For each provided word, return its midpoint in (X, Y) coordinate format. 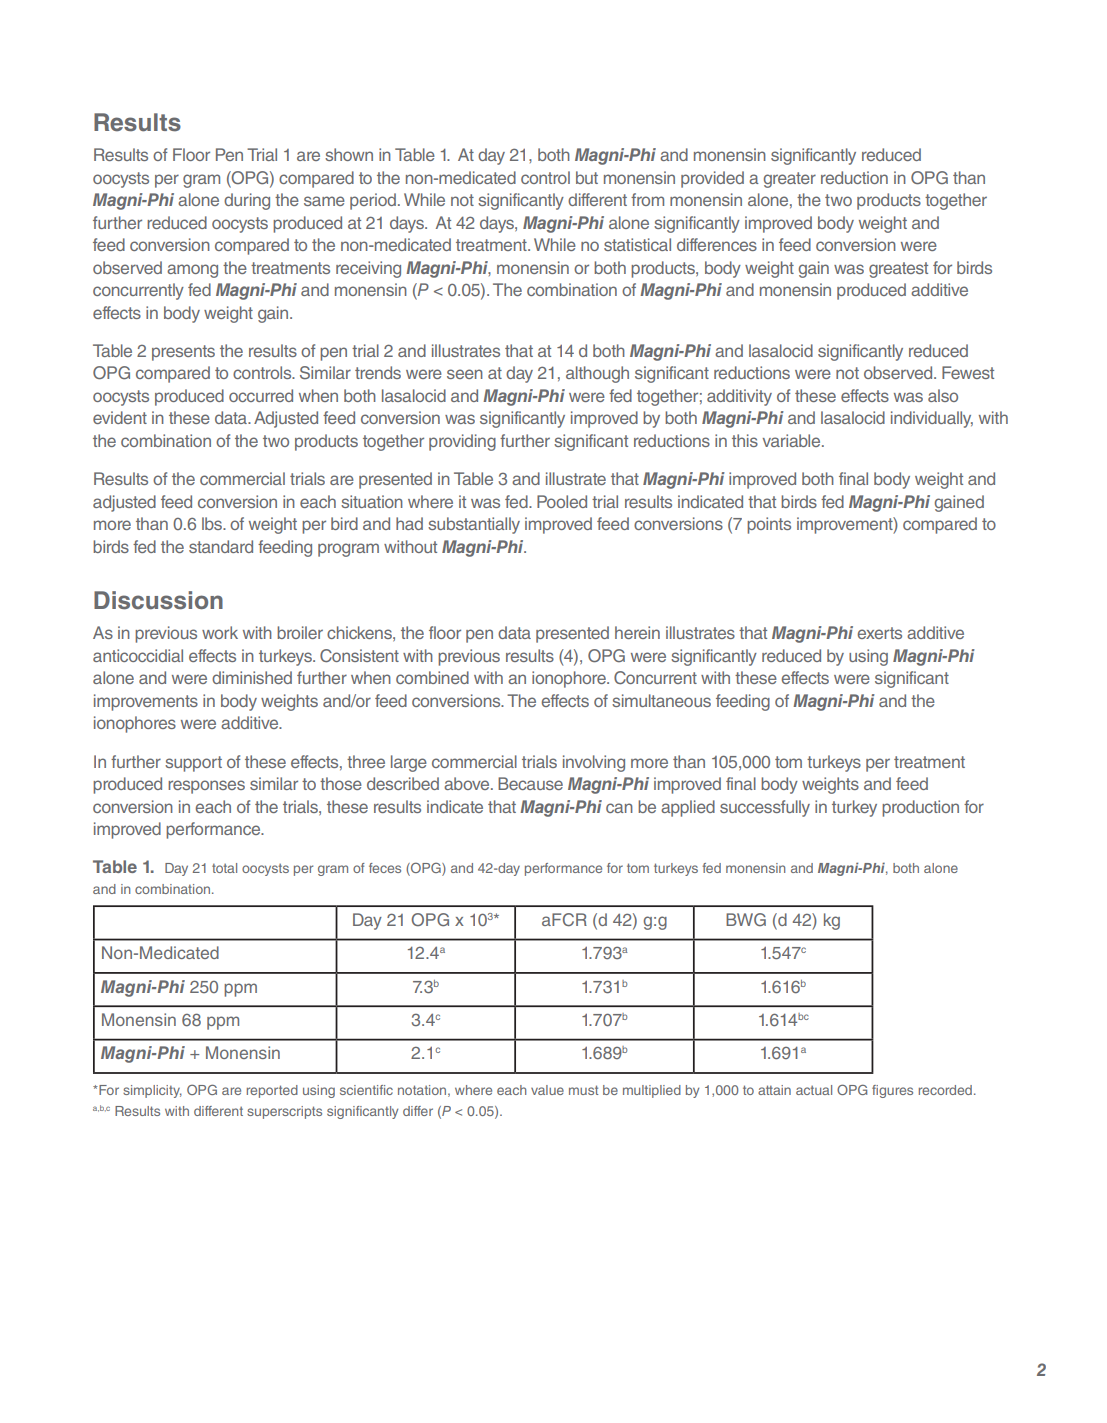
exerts (880, 633)
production (920, 808)
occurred (261, 395)
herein (637, 632)
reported (272, 1091)
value (547, 1090)
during (247, 201)
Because (530, 783)
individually (932, 419)
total (224, 868)
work (220, 632)
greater (790, 180)
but (587, 177)
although (597, 374)
